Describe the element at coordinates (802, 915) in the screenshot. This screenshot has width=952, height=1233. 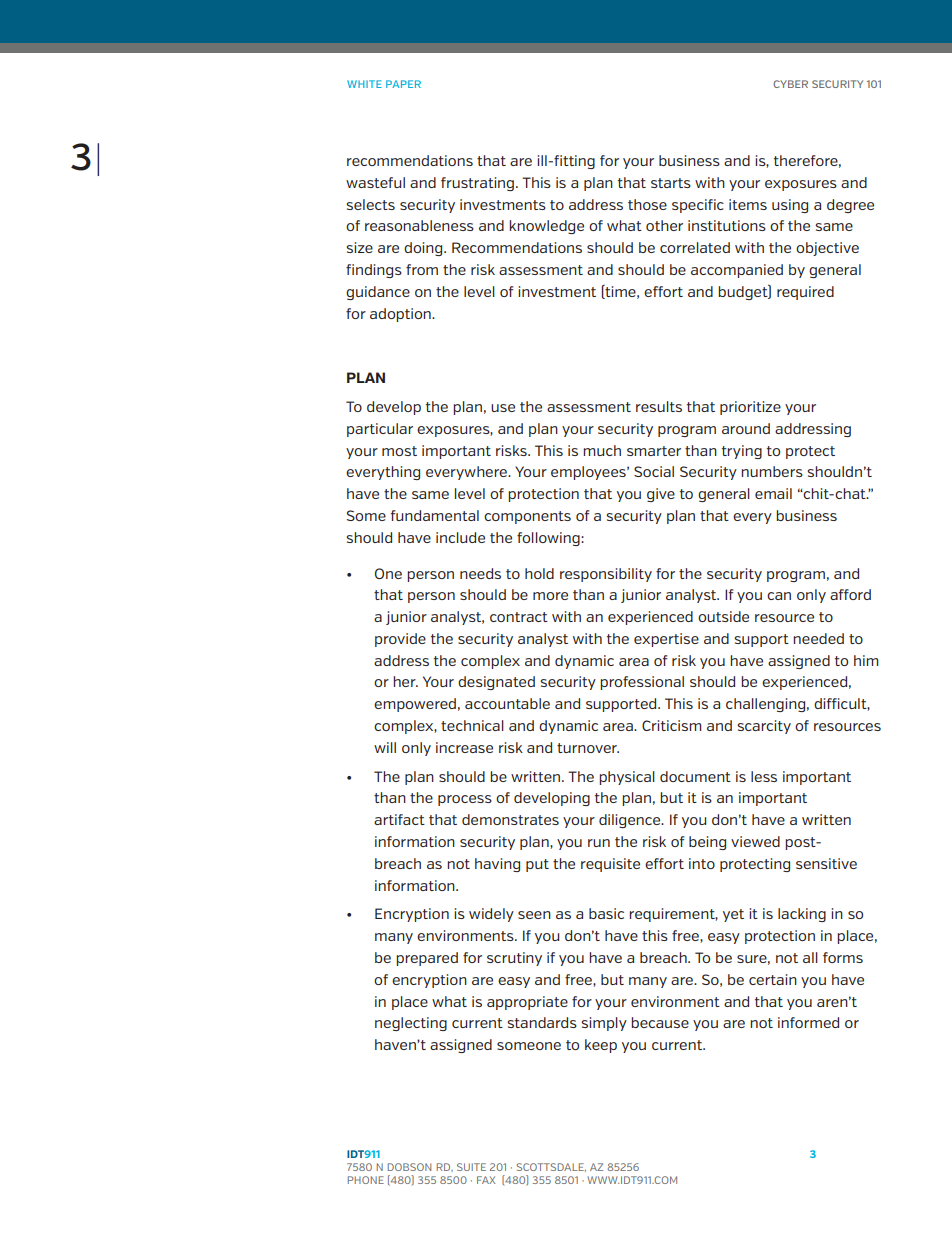
I see `lacking` at that location.
